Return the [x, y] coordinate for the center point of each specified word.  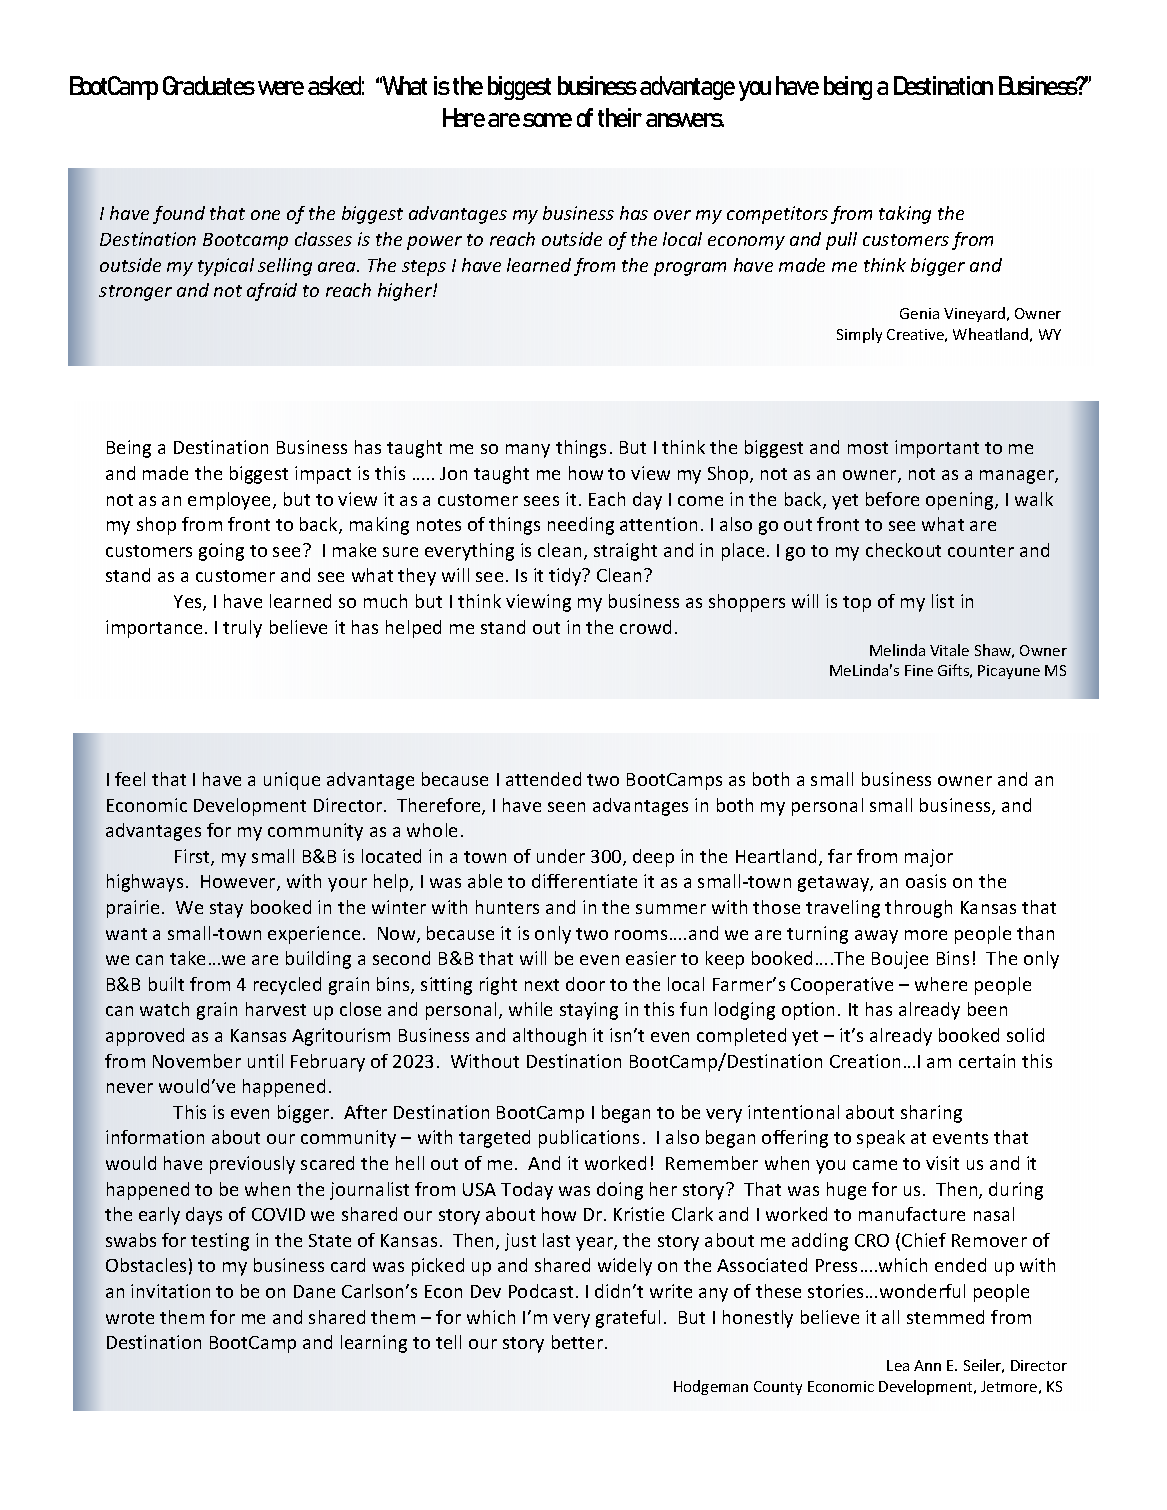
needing [581, 526]
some [547, 120]
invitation [170, 1291]
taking [905, 215]
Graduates [209, 85]
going [221, 552]
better [579, 1342]
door [585, 984]
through [918, 909]
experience [314, 935]
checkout [903, 550]
